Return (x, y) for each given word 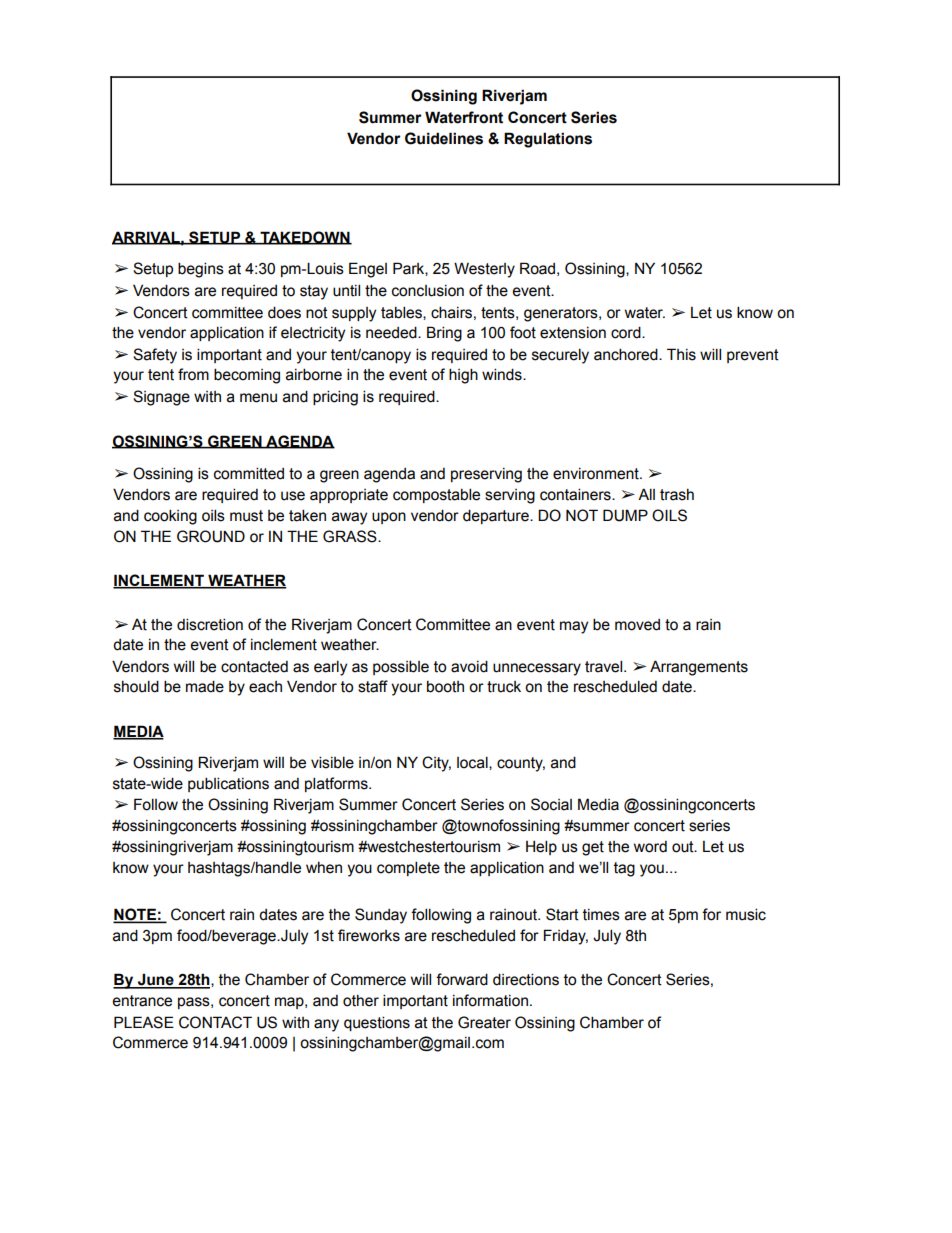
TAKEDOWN (305, 238)
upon (389, 518)
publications (228, 784)
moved (637, 625)
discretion (210, 624)
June (156, 980)
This (681, 354)
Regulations (548, 140)
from (193, 374)
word (650, 847)
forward (462, 979)
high (463, 376)
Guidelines (444, 138)
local (473, 763)
